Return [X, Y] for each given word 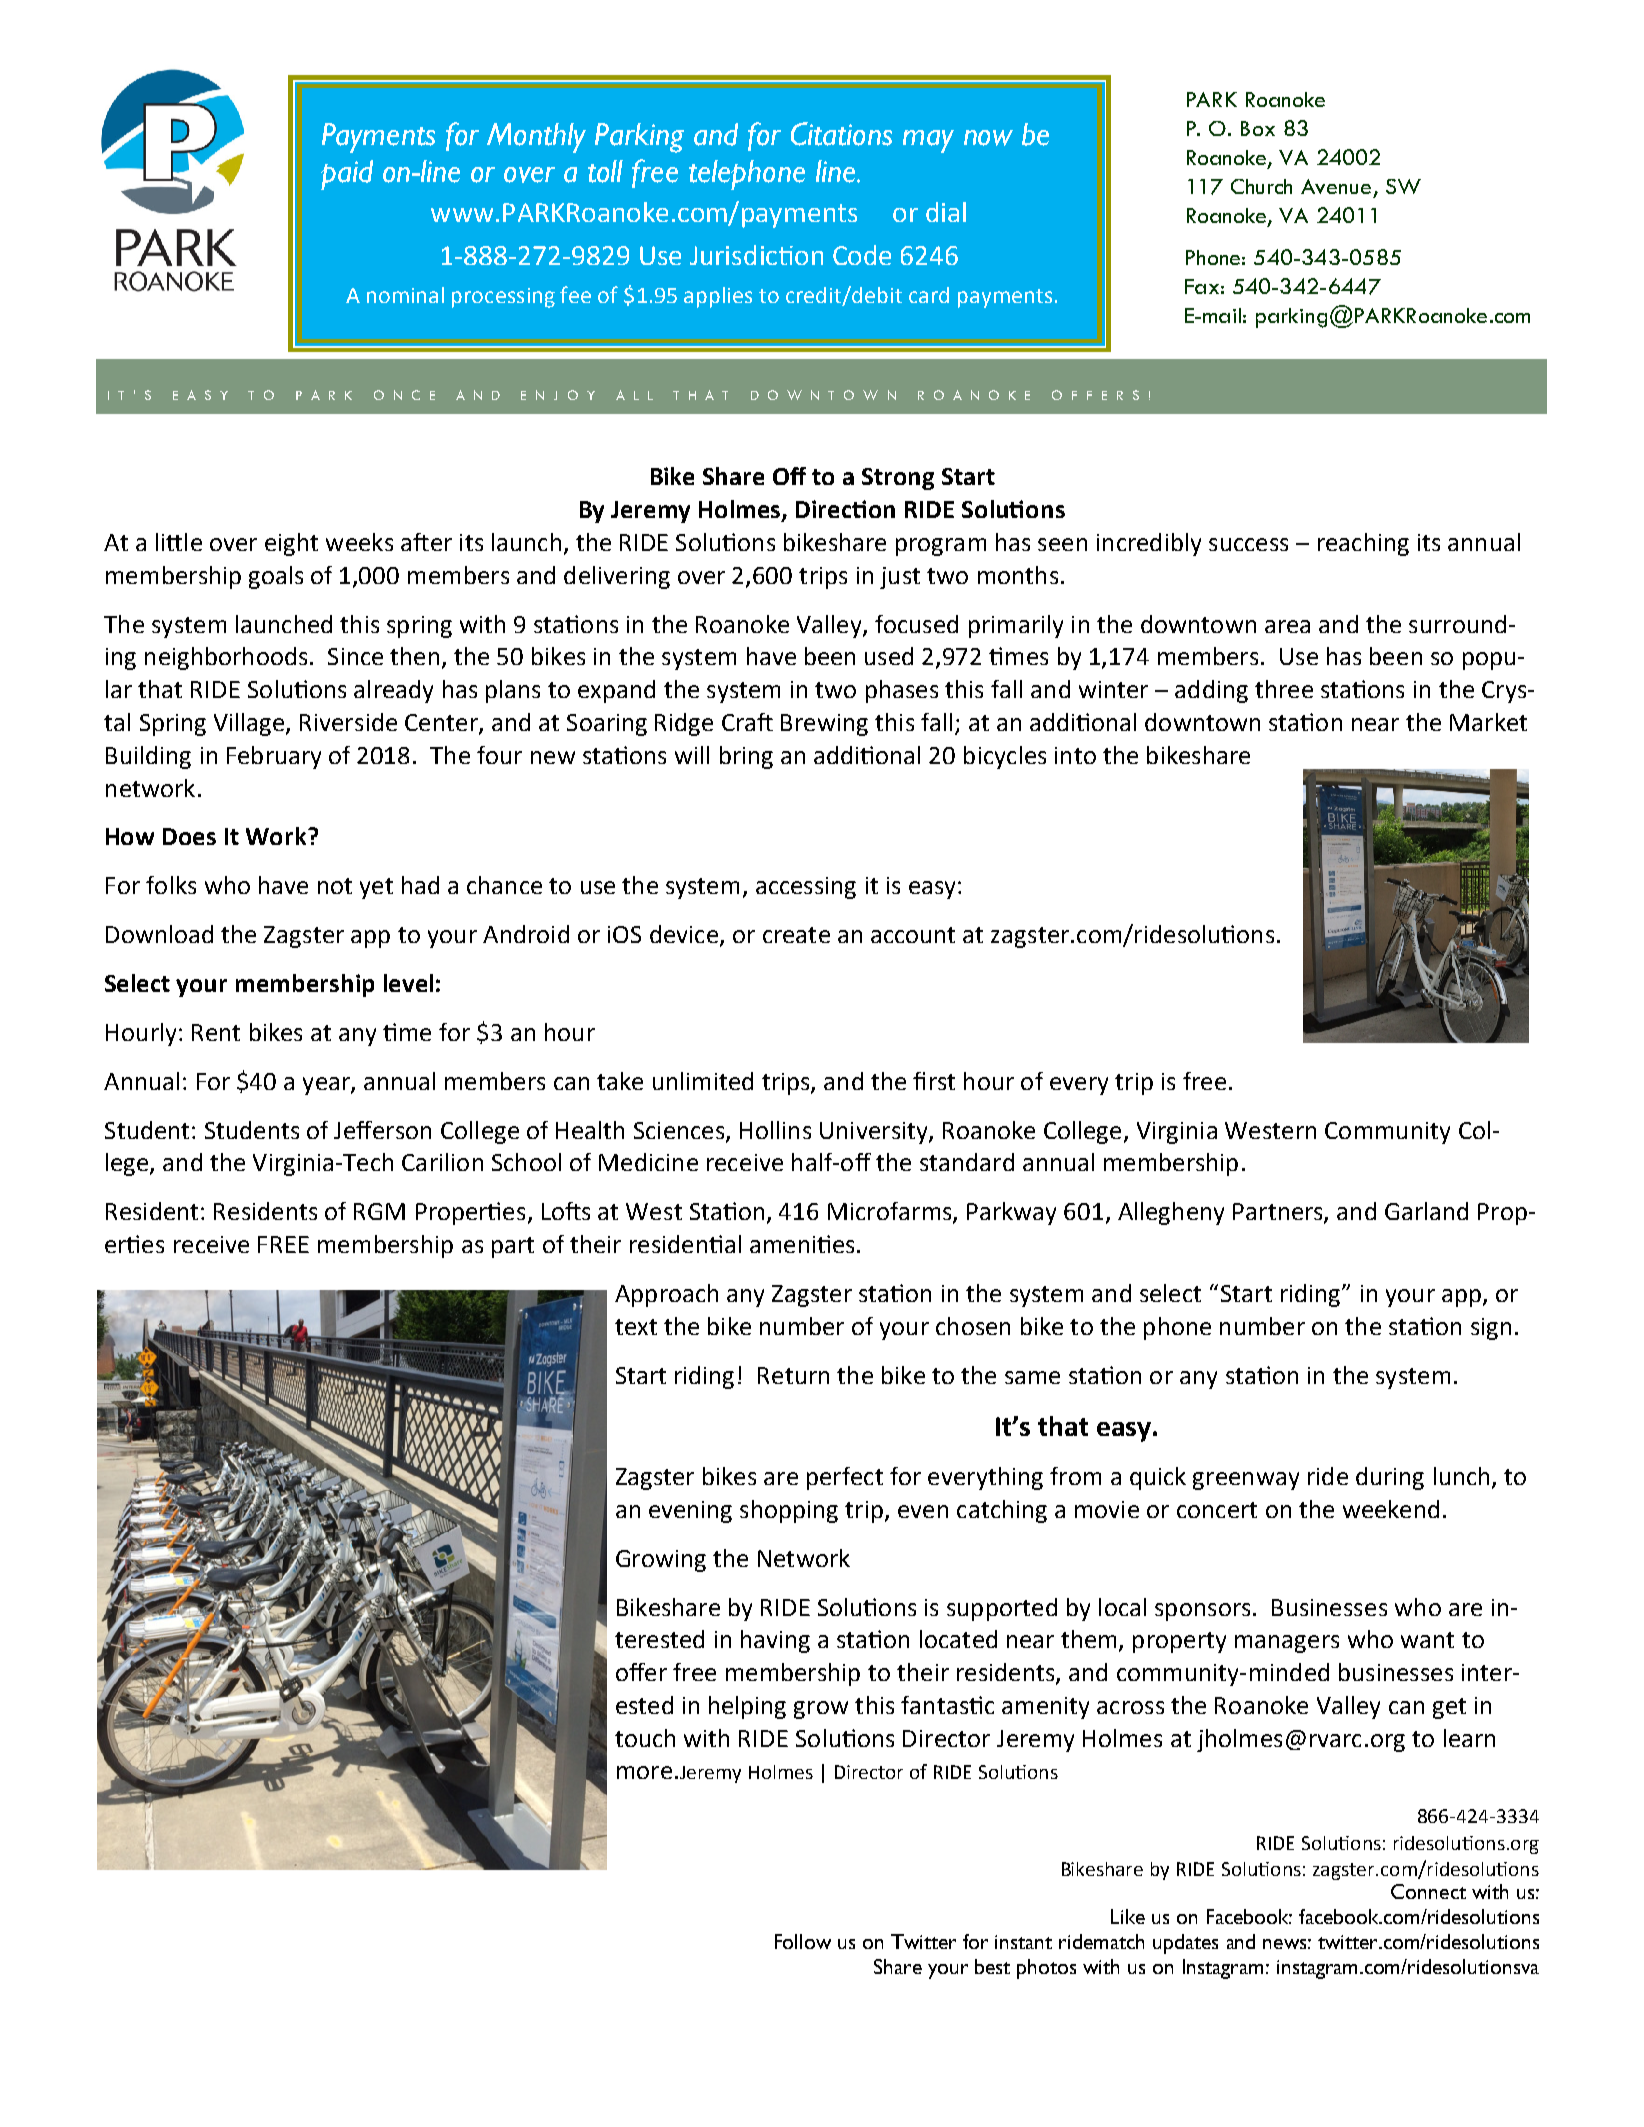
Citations [841, 134]
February [274, 757]
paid [347, 175]
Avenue [1336, 186]
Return [793, 1375]
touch [645, 1738]
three [1284, 689]
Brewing [824, 725]
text [636, 1327]
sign [1491, 1329]
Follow [803, 1941]
